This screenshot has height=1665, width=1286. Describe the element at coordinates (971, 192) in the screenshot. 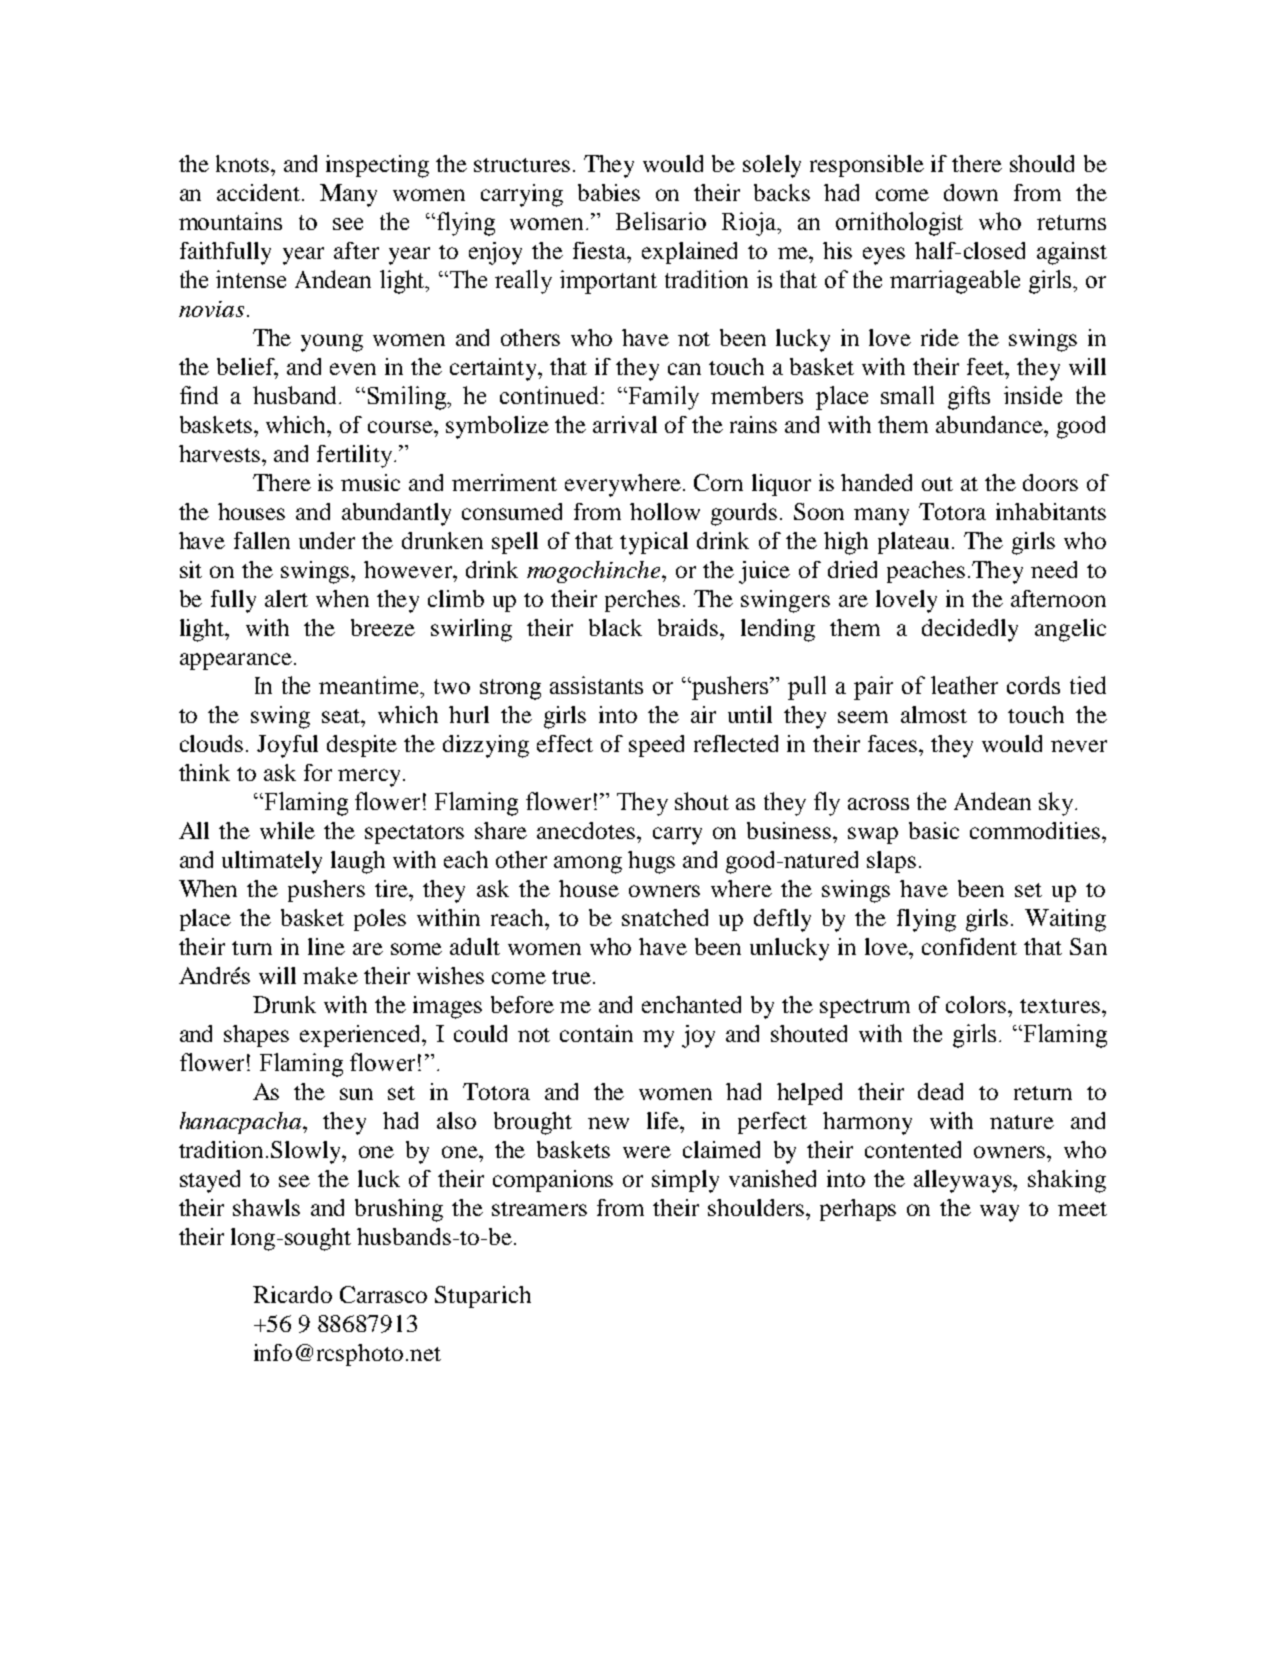

I see `down` at that location.
